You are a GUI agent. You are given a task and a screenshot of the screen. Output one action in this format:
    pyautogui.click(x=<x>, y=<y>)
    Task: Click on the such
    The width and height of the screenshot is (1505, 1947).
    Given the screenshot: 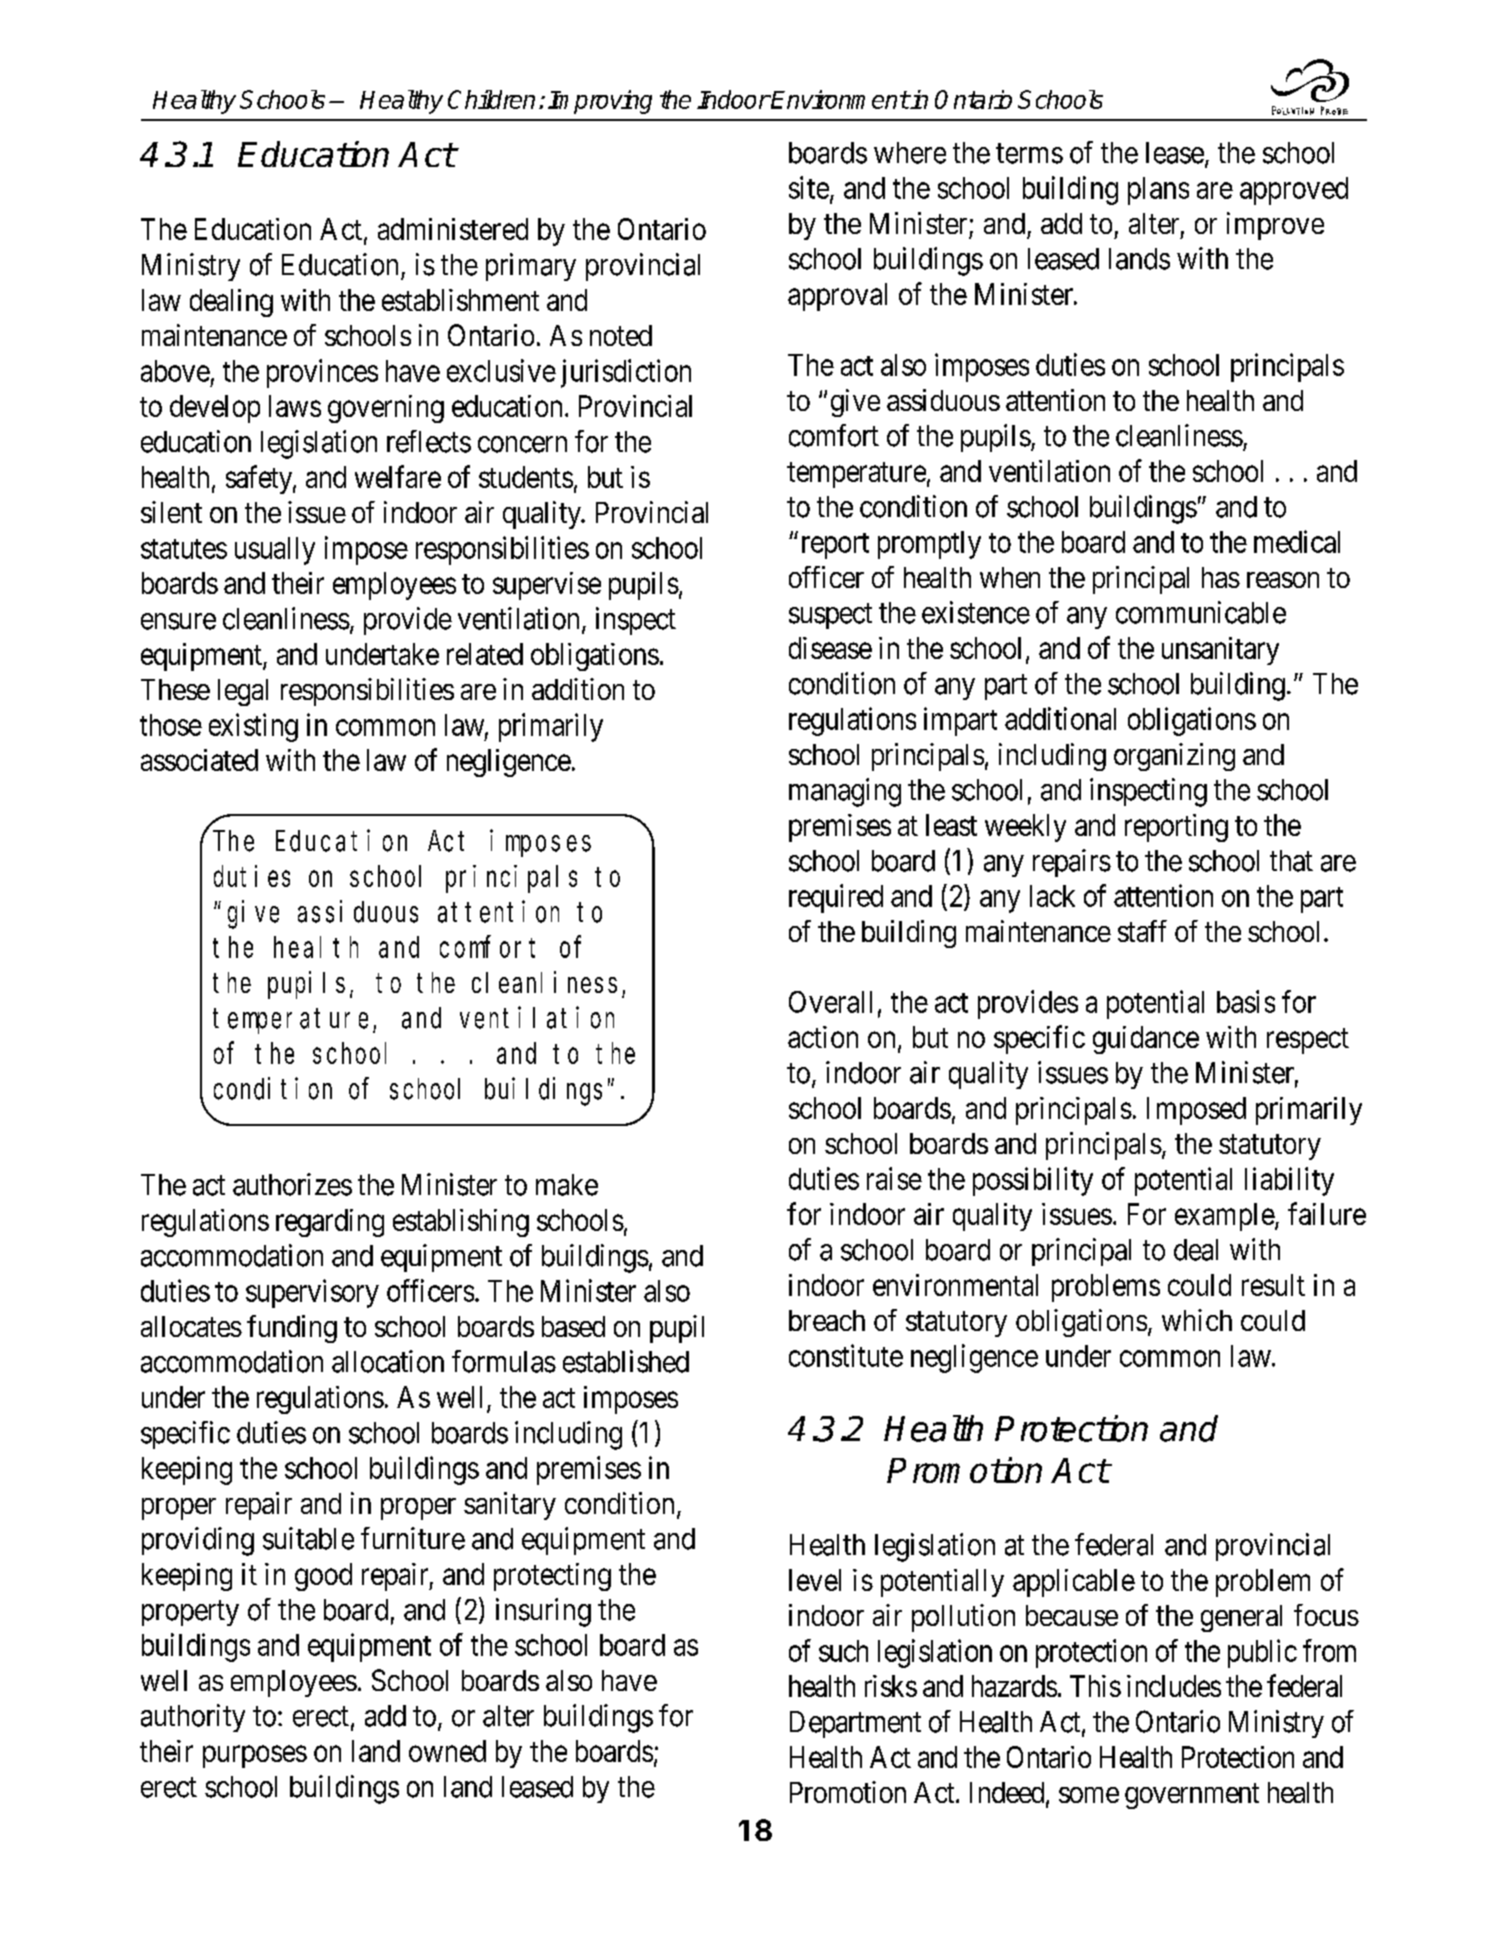 What is the action you would take?
    pyautogui.click(x=843, y=1651)
